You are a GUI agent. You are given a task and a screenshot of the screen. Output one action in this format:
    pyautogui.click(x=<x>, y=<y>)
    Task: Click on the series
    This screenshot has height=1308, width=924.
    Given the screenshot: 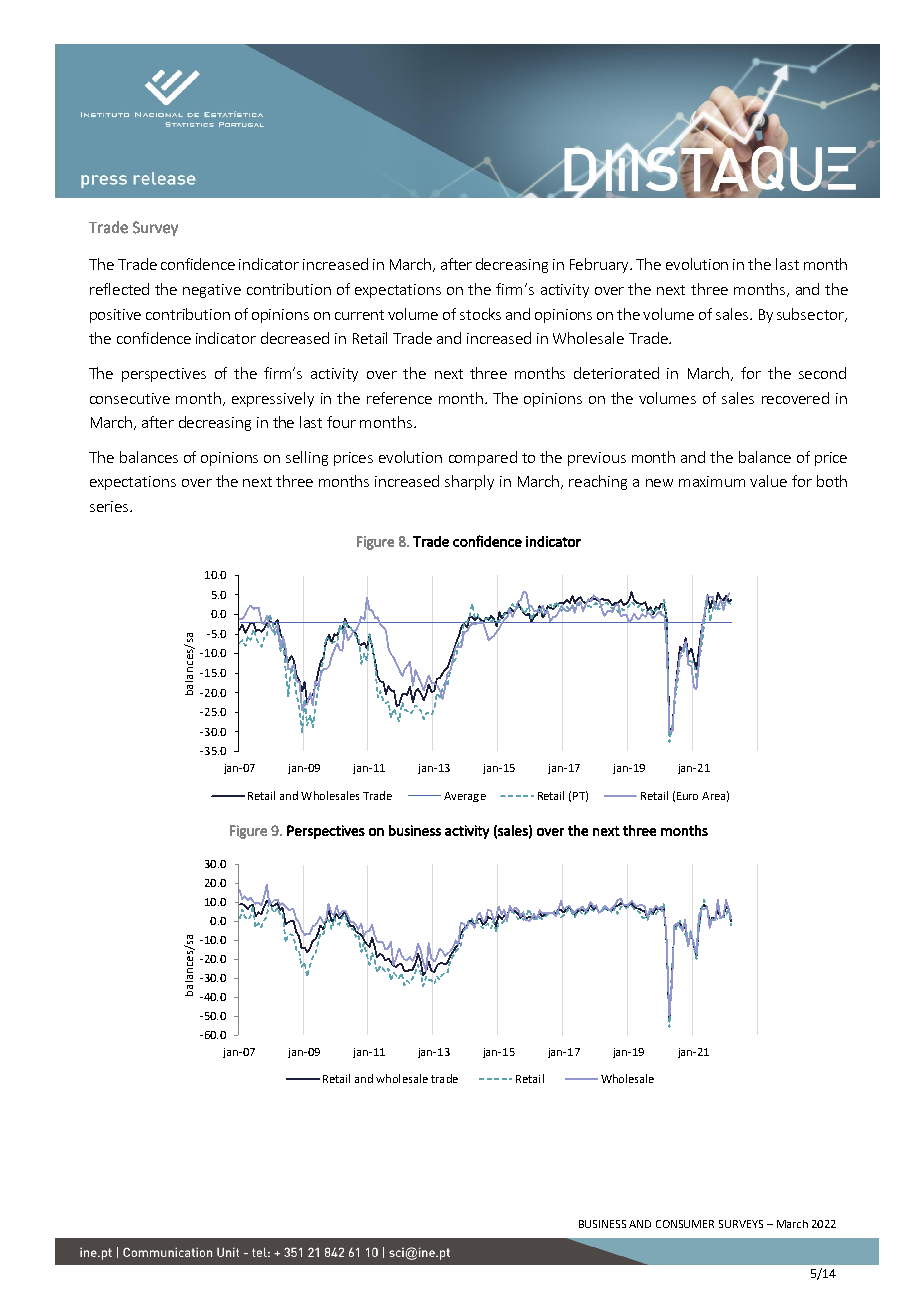 What is the action you would take?
    pyautogui.click(x=110, y=506)
